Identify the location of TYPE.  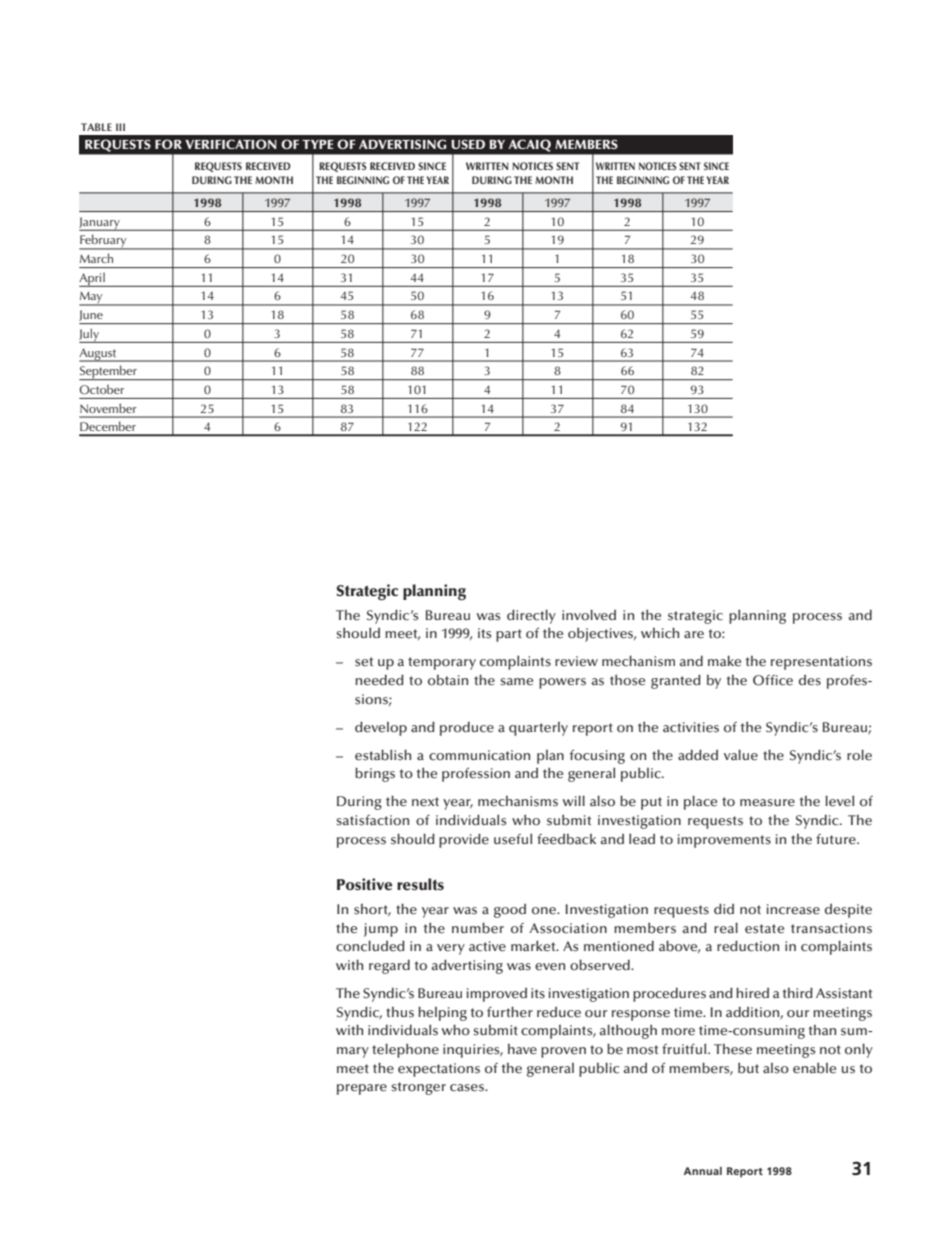
(318, 144).
